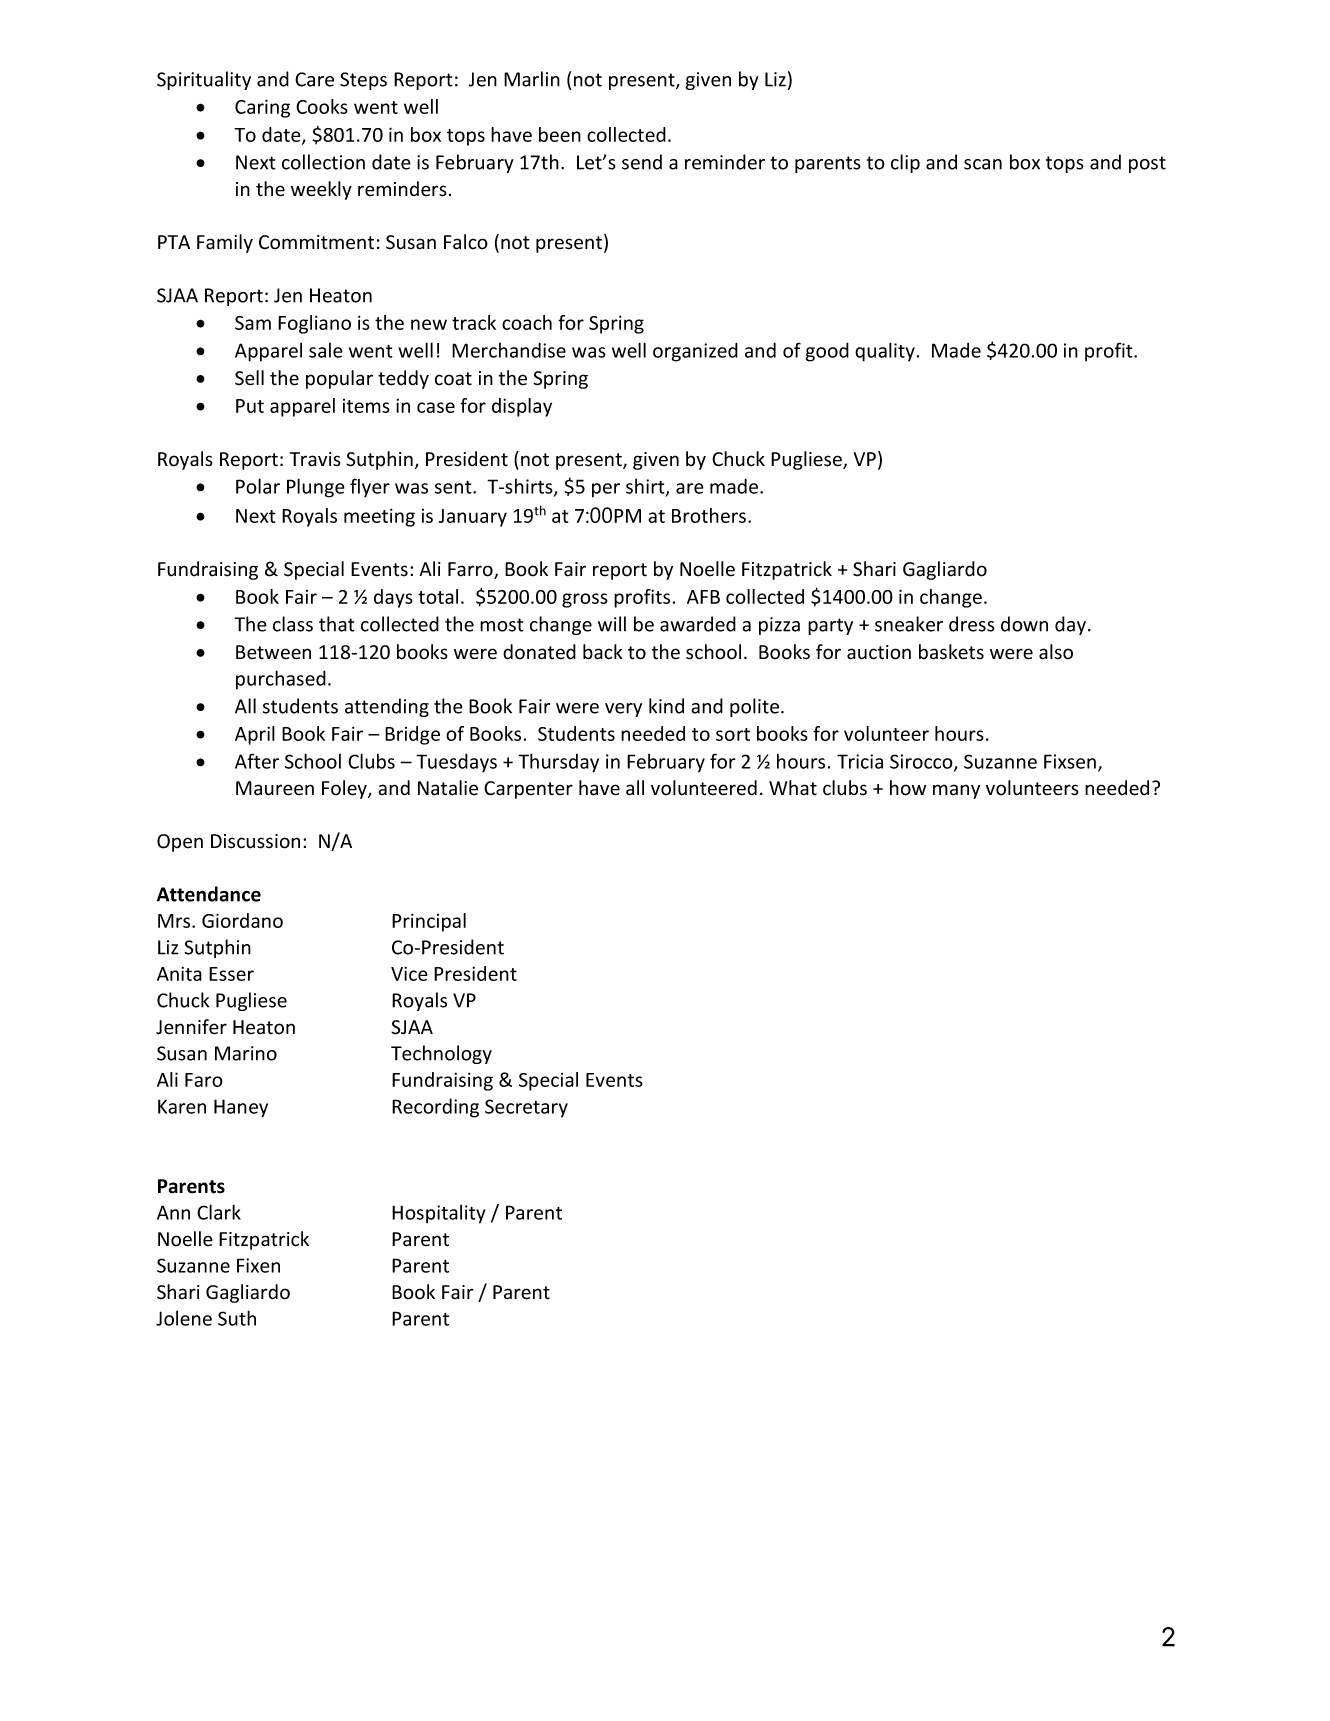 The width and height of the document is (1330, 1721). What do you see at coordinates (983, 164) in the document?
I see `scan` at bounding box center [983, 164].
